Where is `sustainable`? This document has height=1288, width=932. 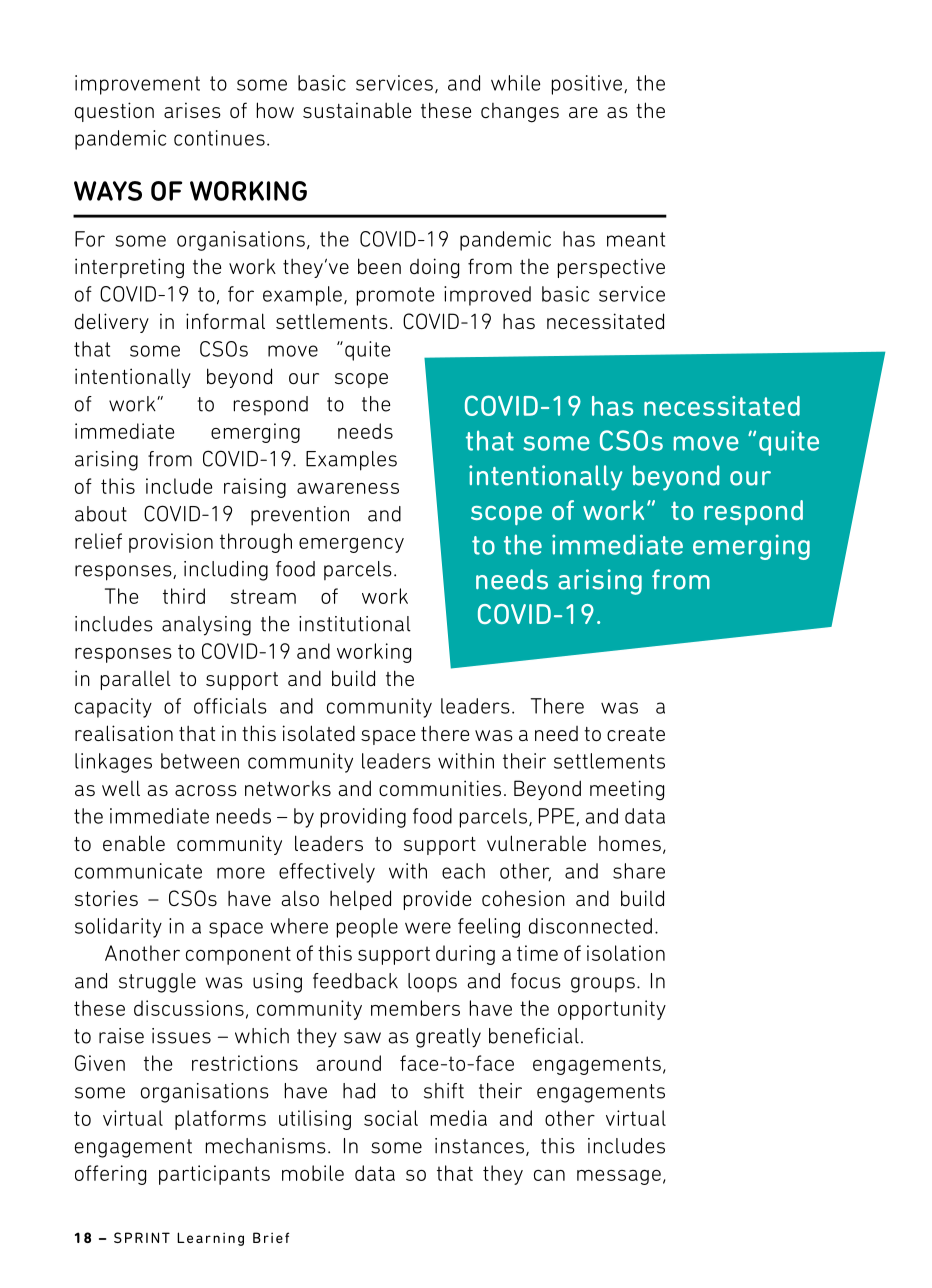 sustainable is located at coordinates (357, 110).
